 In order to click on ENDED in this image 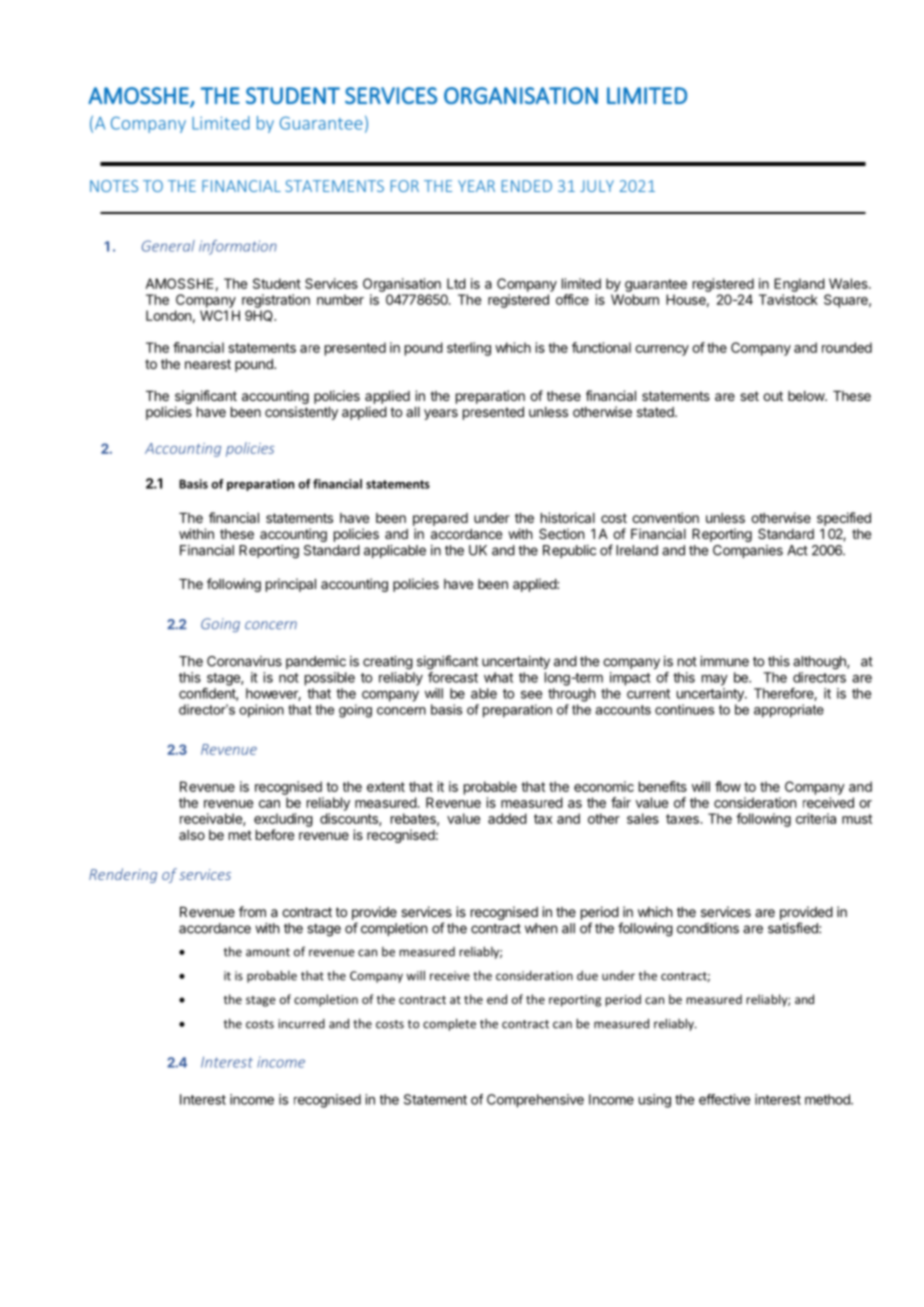, I will do `click(527, 186)`.
